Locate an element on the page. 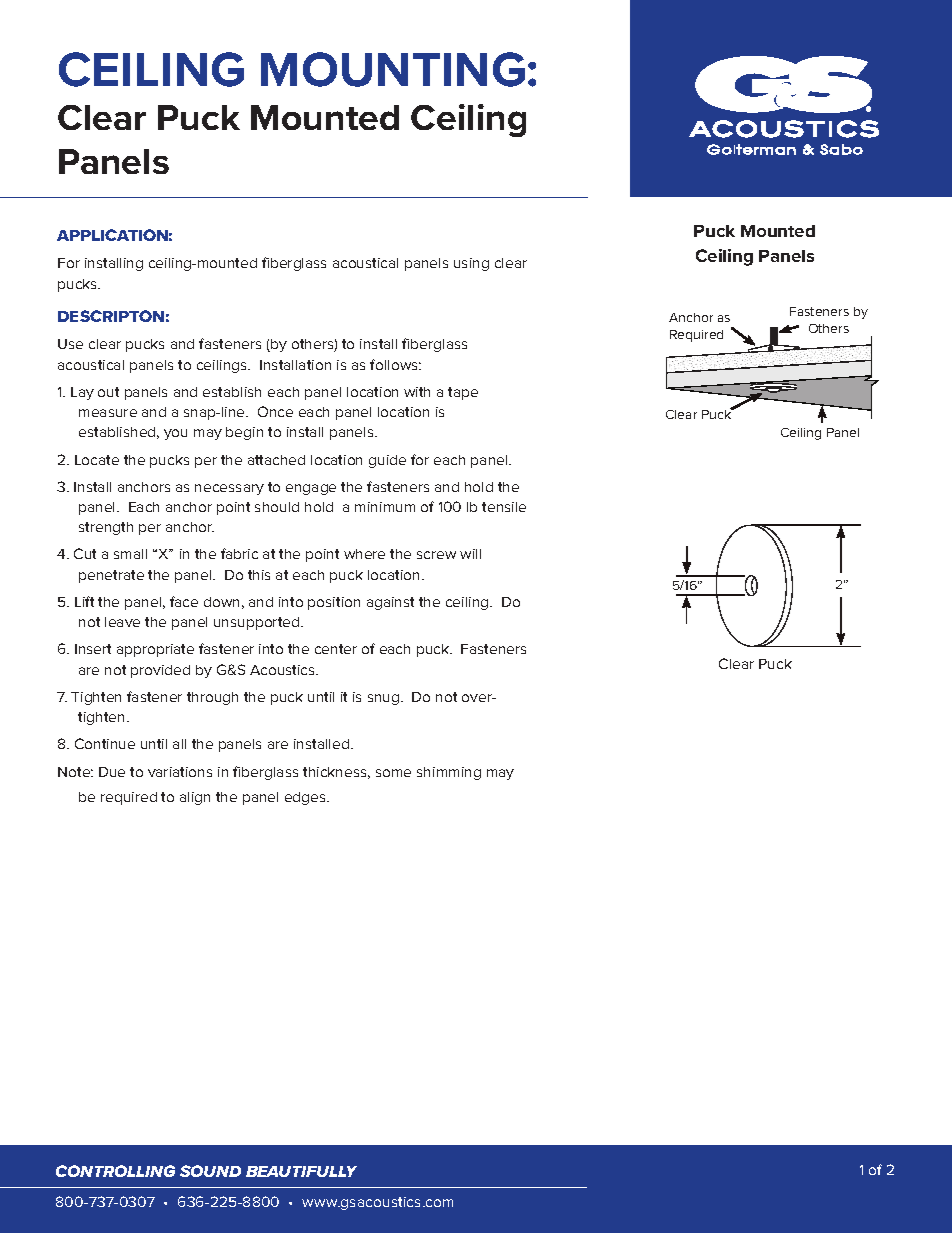  SOUND is located at coordinates (210, 1171).
